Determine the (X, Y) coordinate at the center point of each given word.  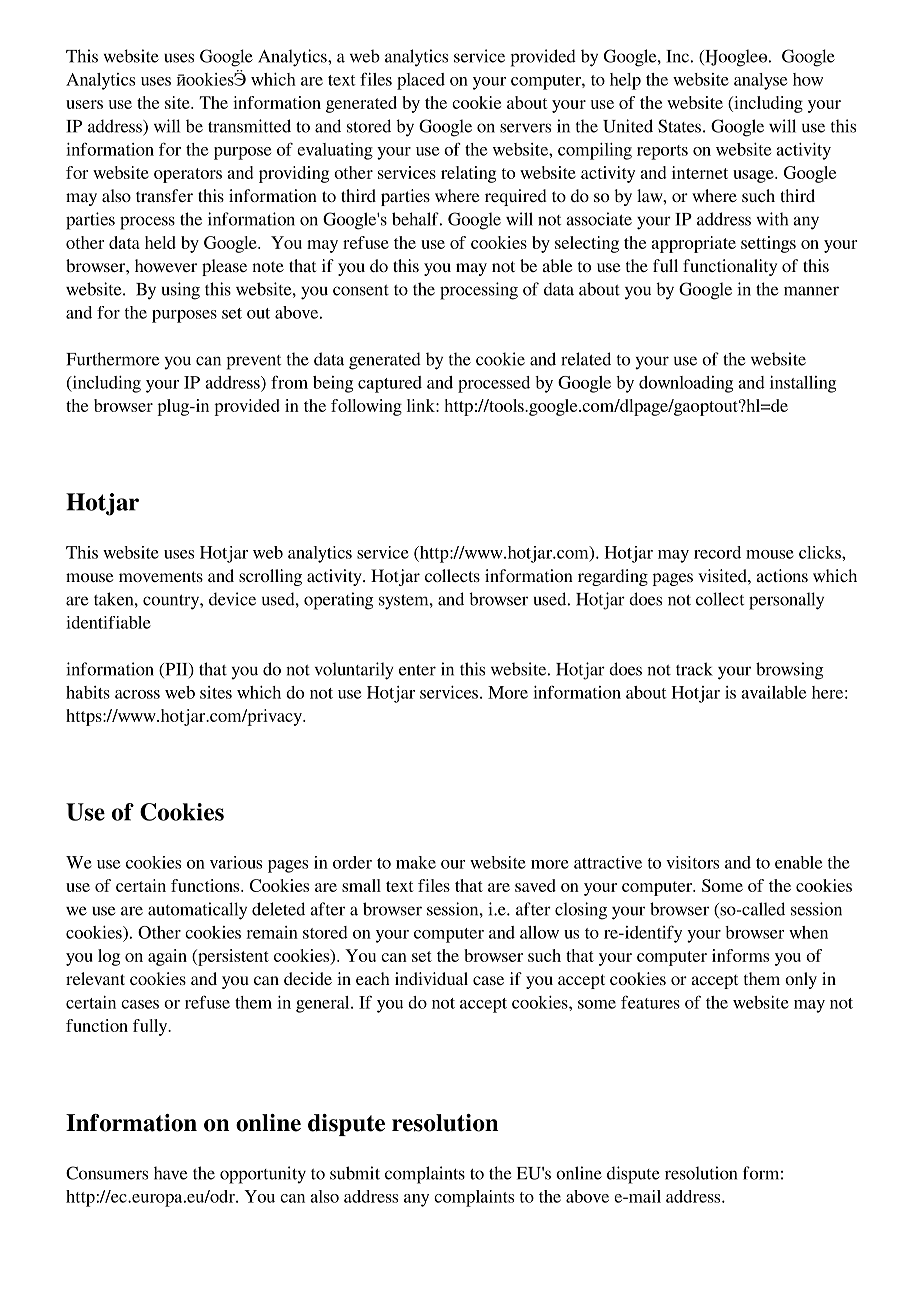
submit (355, 1173)
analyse (760, 81)
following (366, 407)
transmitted (249, 126)
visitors (692, 862)
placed (421, 81)
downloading (686, 384)
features (650, 1002)
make (416, 862)
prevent (254, 362)
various (236, 862)
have (170, 1173)
